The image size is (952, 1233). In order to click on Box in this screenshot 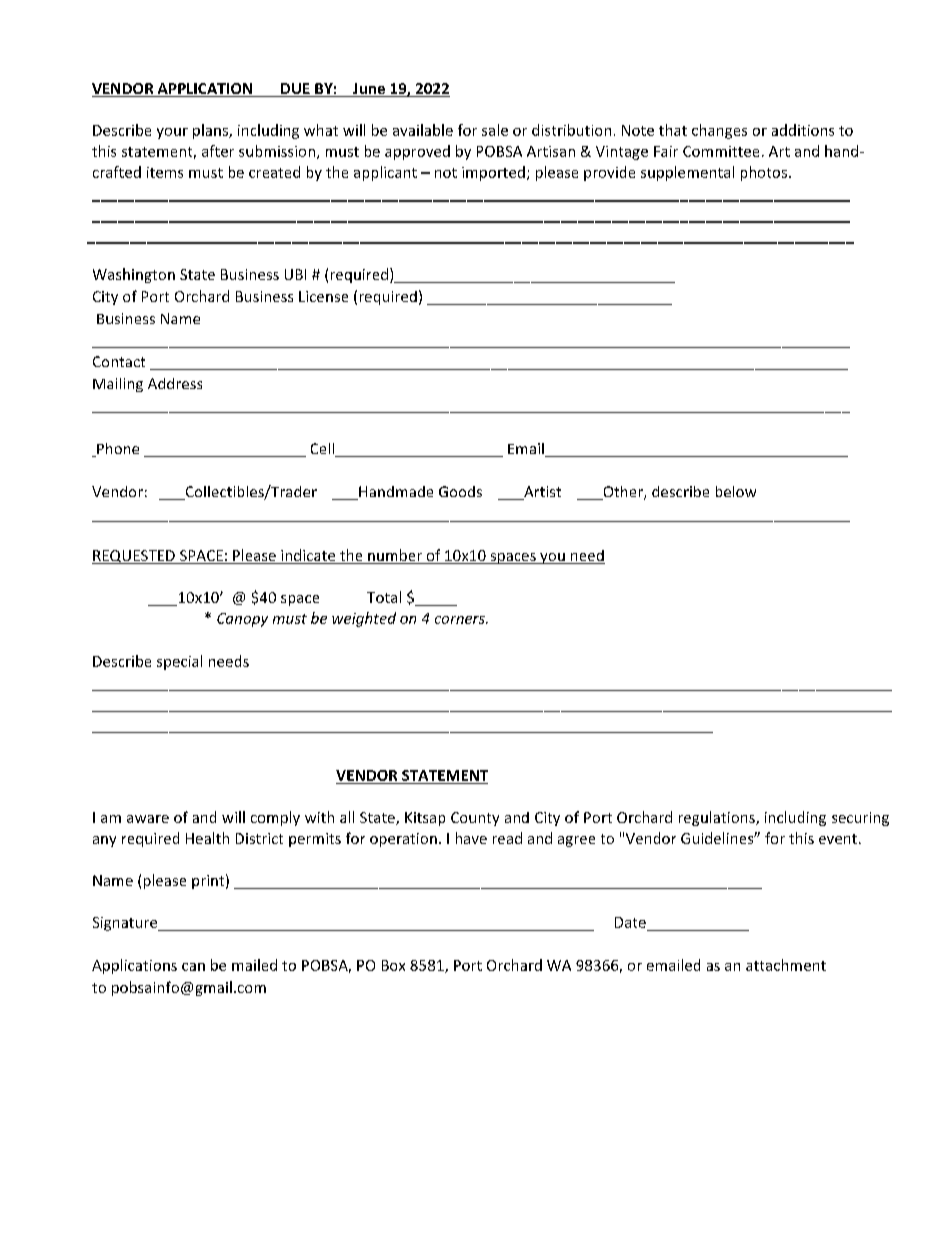, I will do `click(393, 965)`.
